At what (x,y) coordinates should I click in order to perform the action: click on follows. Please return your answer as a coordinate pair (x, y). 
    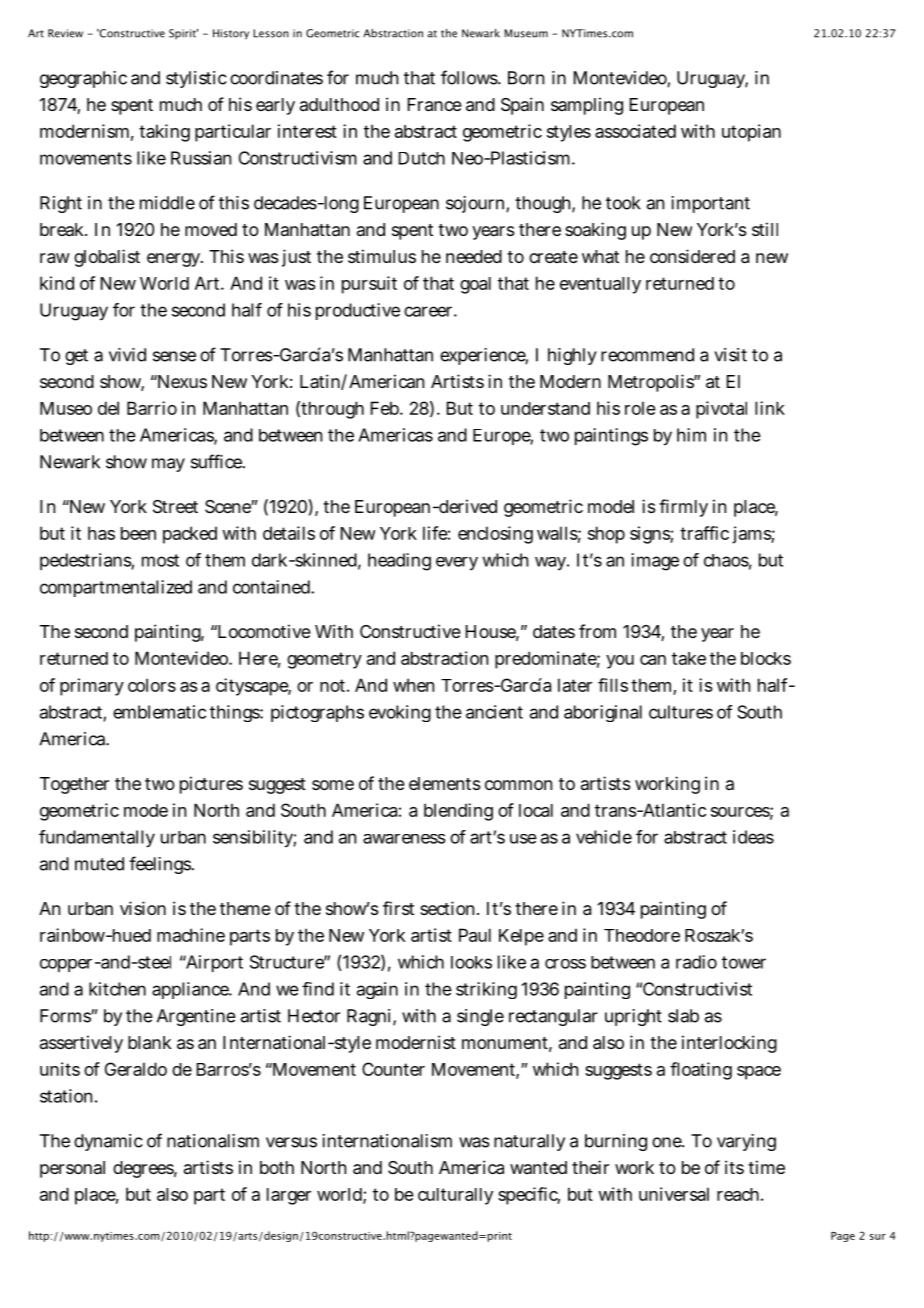
    Looking at the image, I should click on (471, 77).
